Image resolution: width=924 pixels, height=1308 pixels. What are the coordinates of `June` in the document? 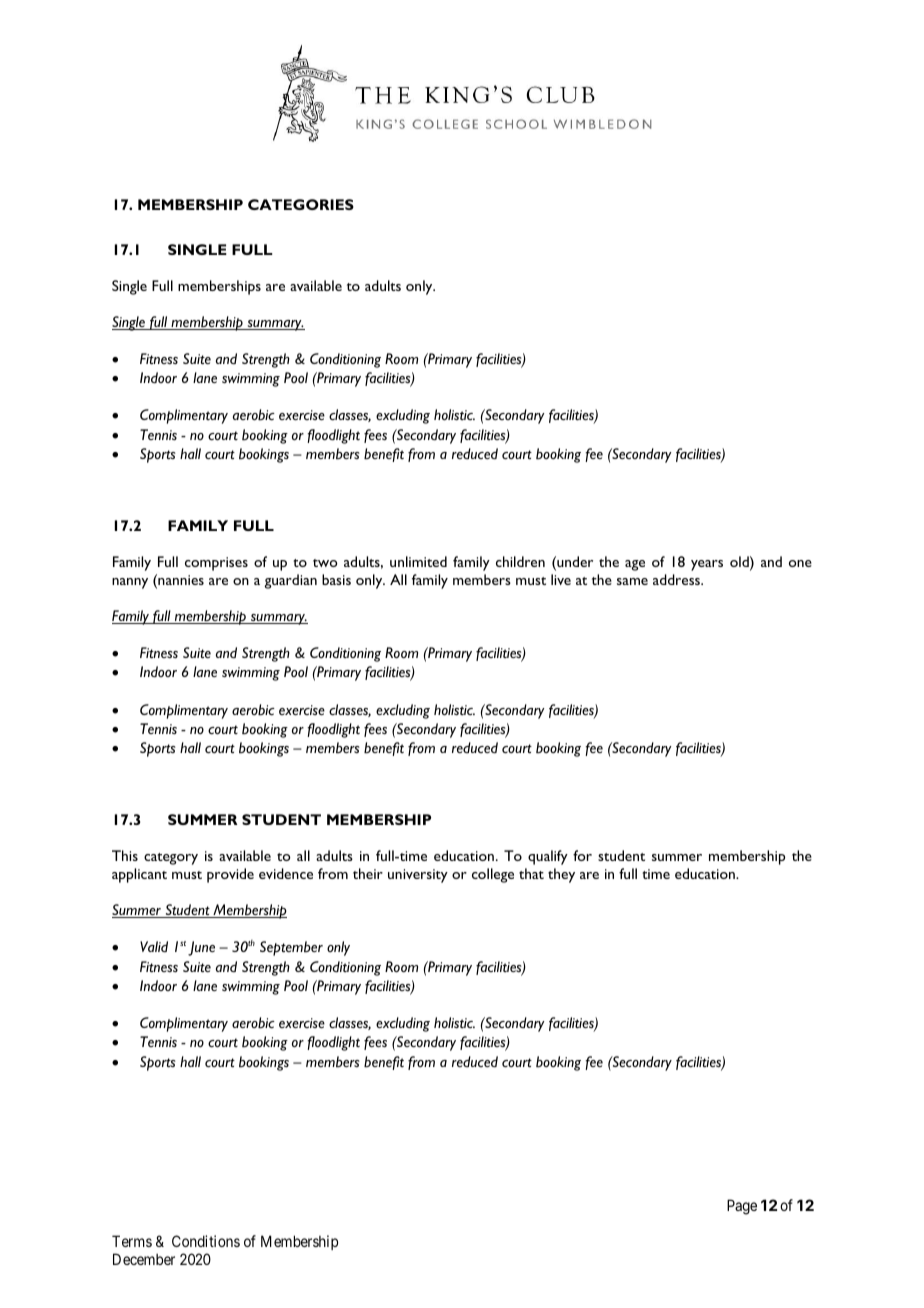 It's located at (201, 948).
